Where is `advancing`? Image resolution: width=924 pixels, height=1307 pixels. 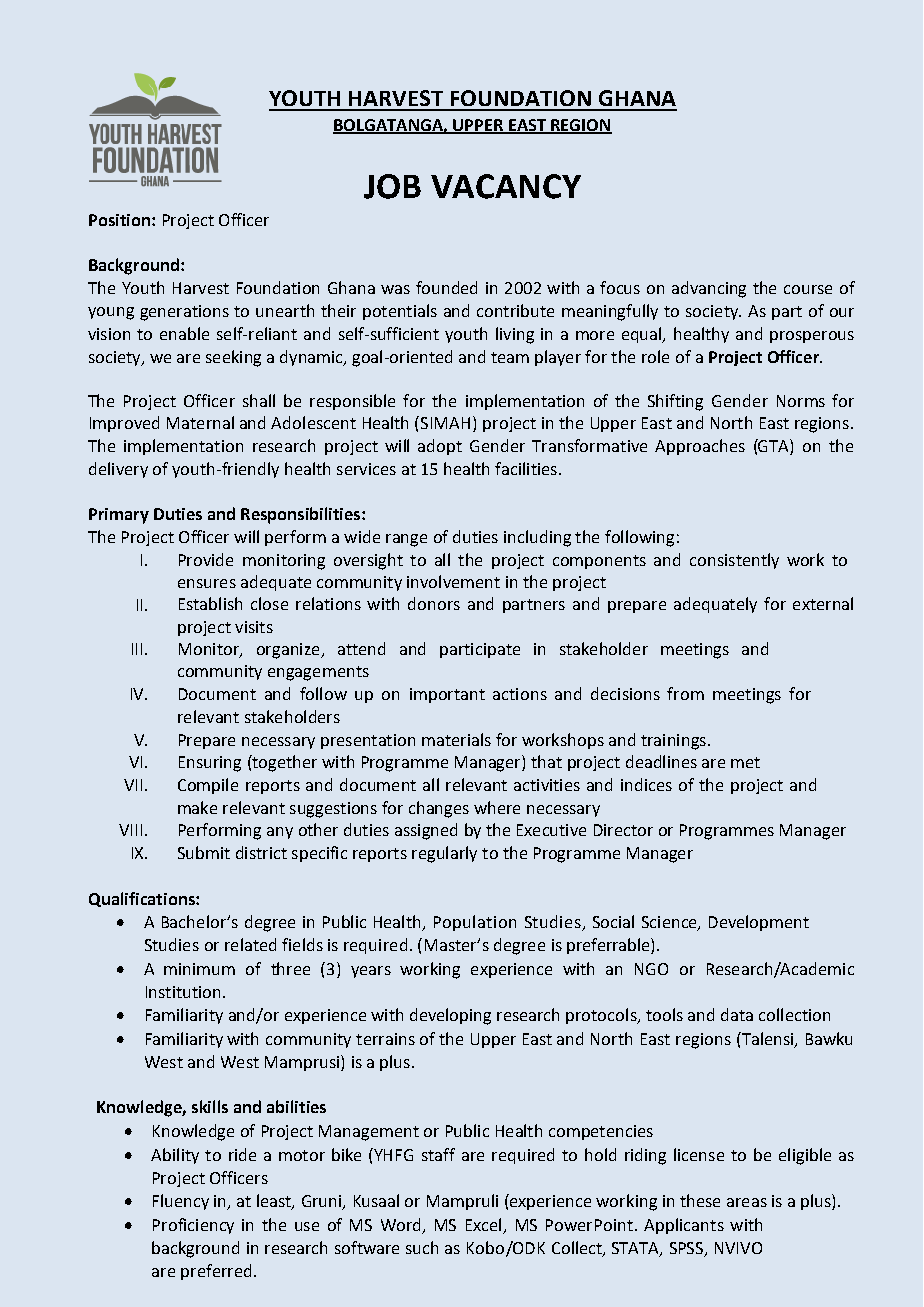
advancing is located at coordinates (709, 289).
